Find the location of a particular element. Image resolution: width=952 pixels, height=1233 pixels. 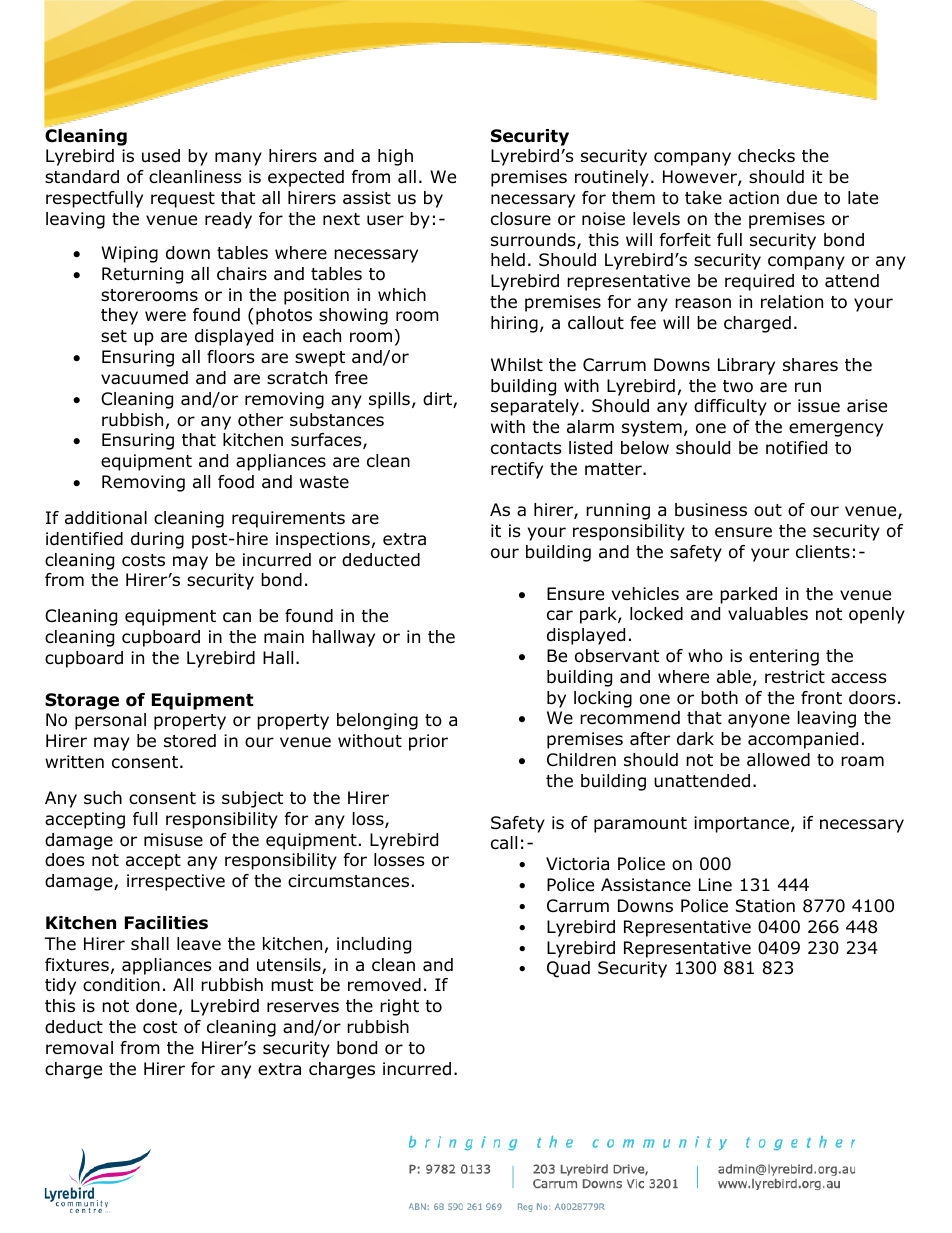

request is located at coordinates (183, 200).
